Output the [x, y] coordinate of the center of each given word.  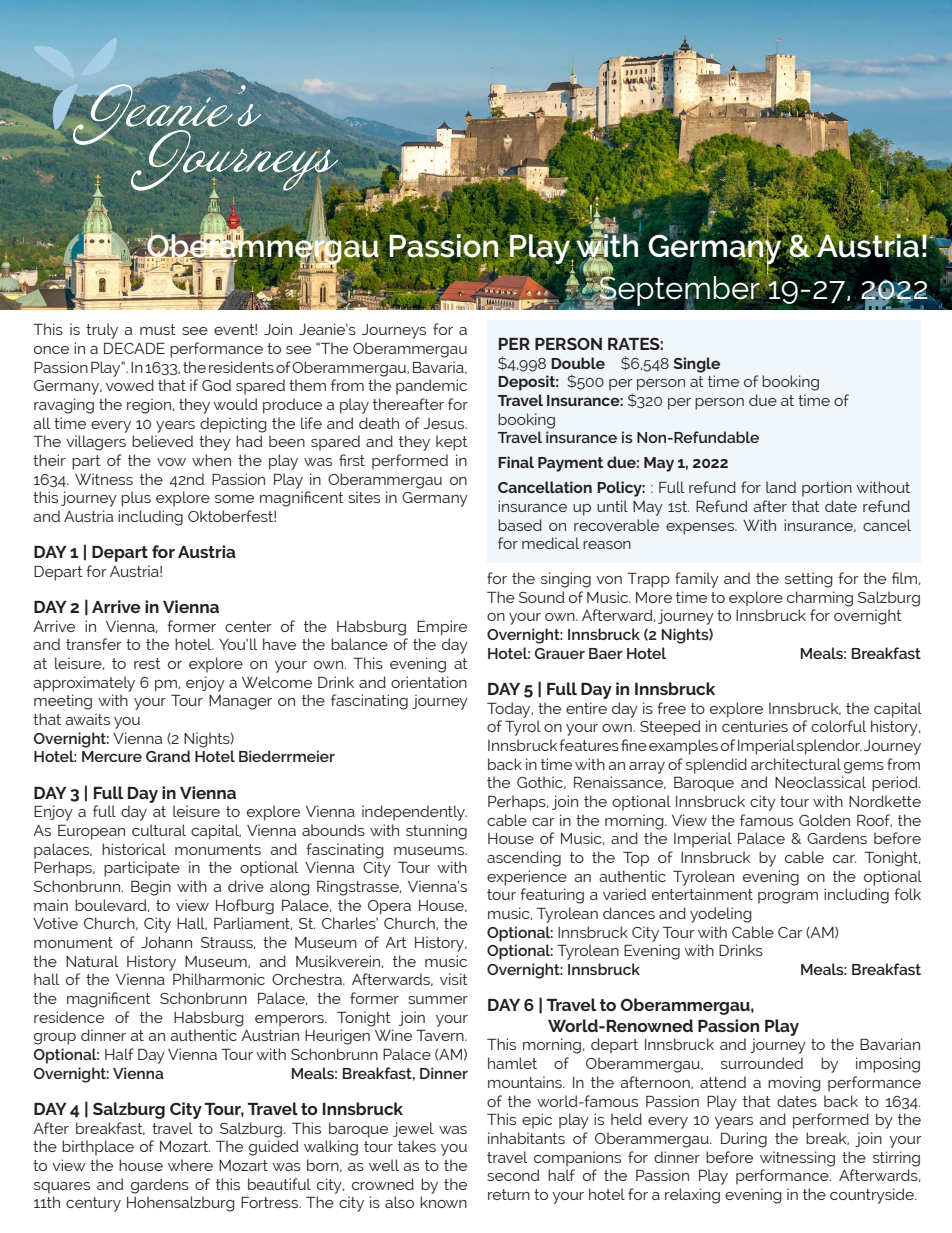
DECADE [134, 348]
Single [696, 365]
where [190, 1165]
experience [527, 878]
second [513, 1175]
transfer [94, 644]
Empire [442, 628]
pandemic [431, 387]
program [788, 898]
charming [820, 599]
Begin [151, 888]
